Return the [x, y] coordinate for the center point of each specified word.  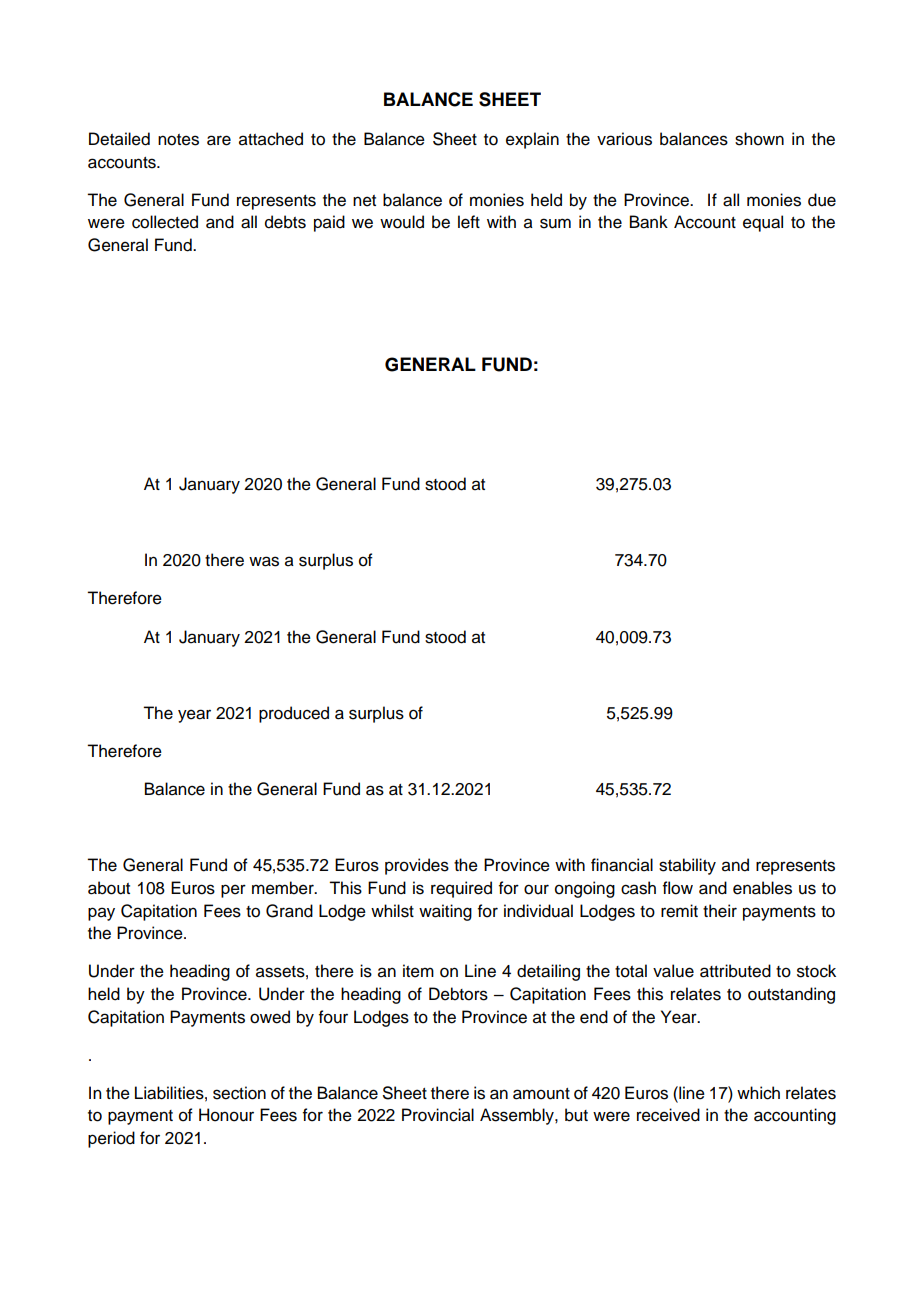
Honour [226, 1115]
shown [759, 139]
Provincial [438, 1115]
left [469, 222]
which [758, 1093]
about [109, 888]
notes [178, 140]
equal [763, 223]
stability [687, 866]
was [264, 561]
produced [294, 714]
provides [417, 866]
